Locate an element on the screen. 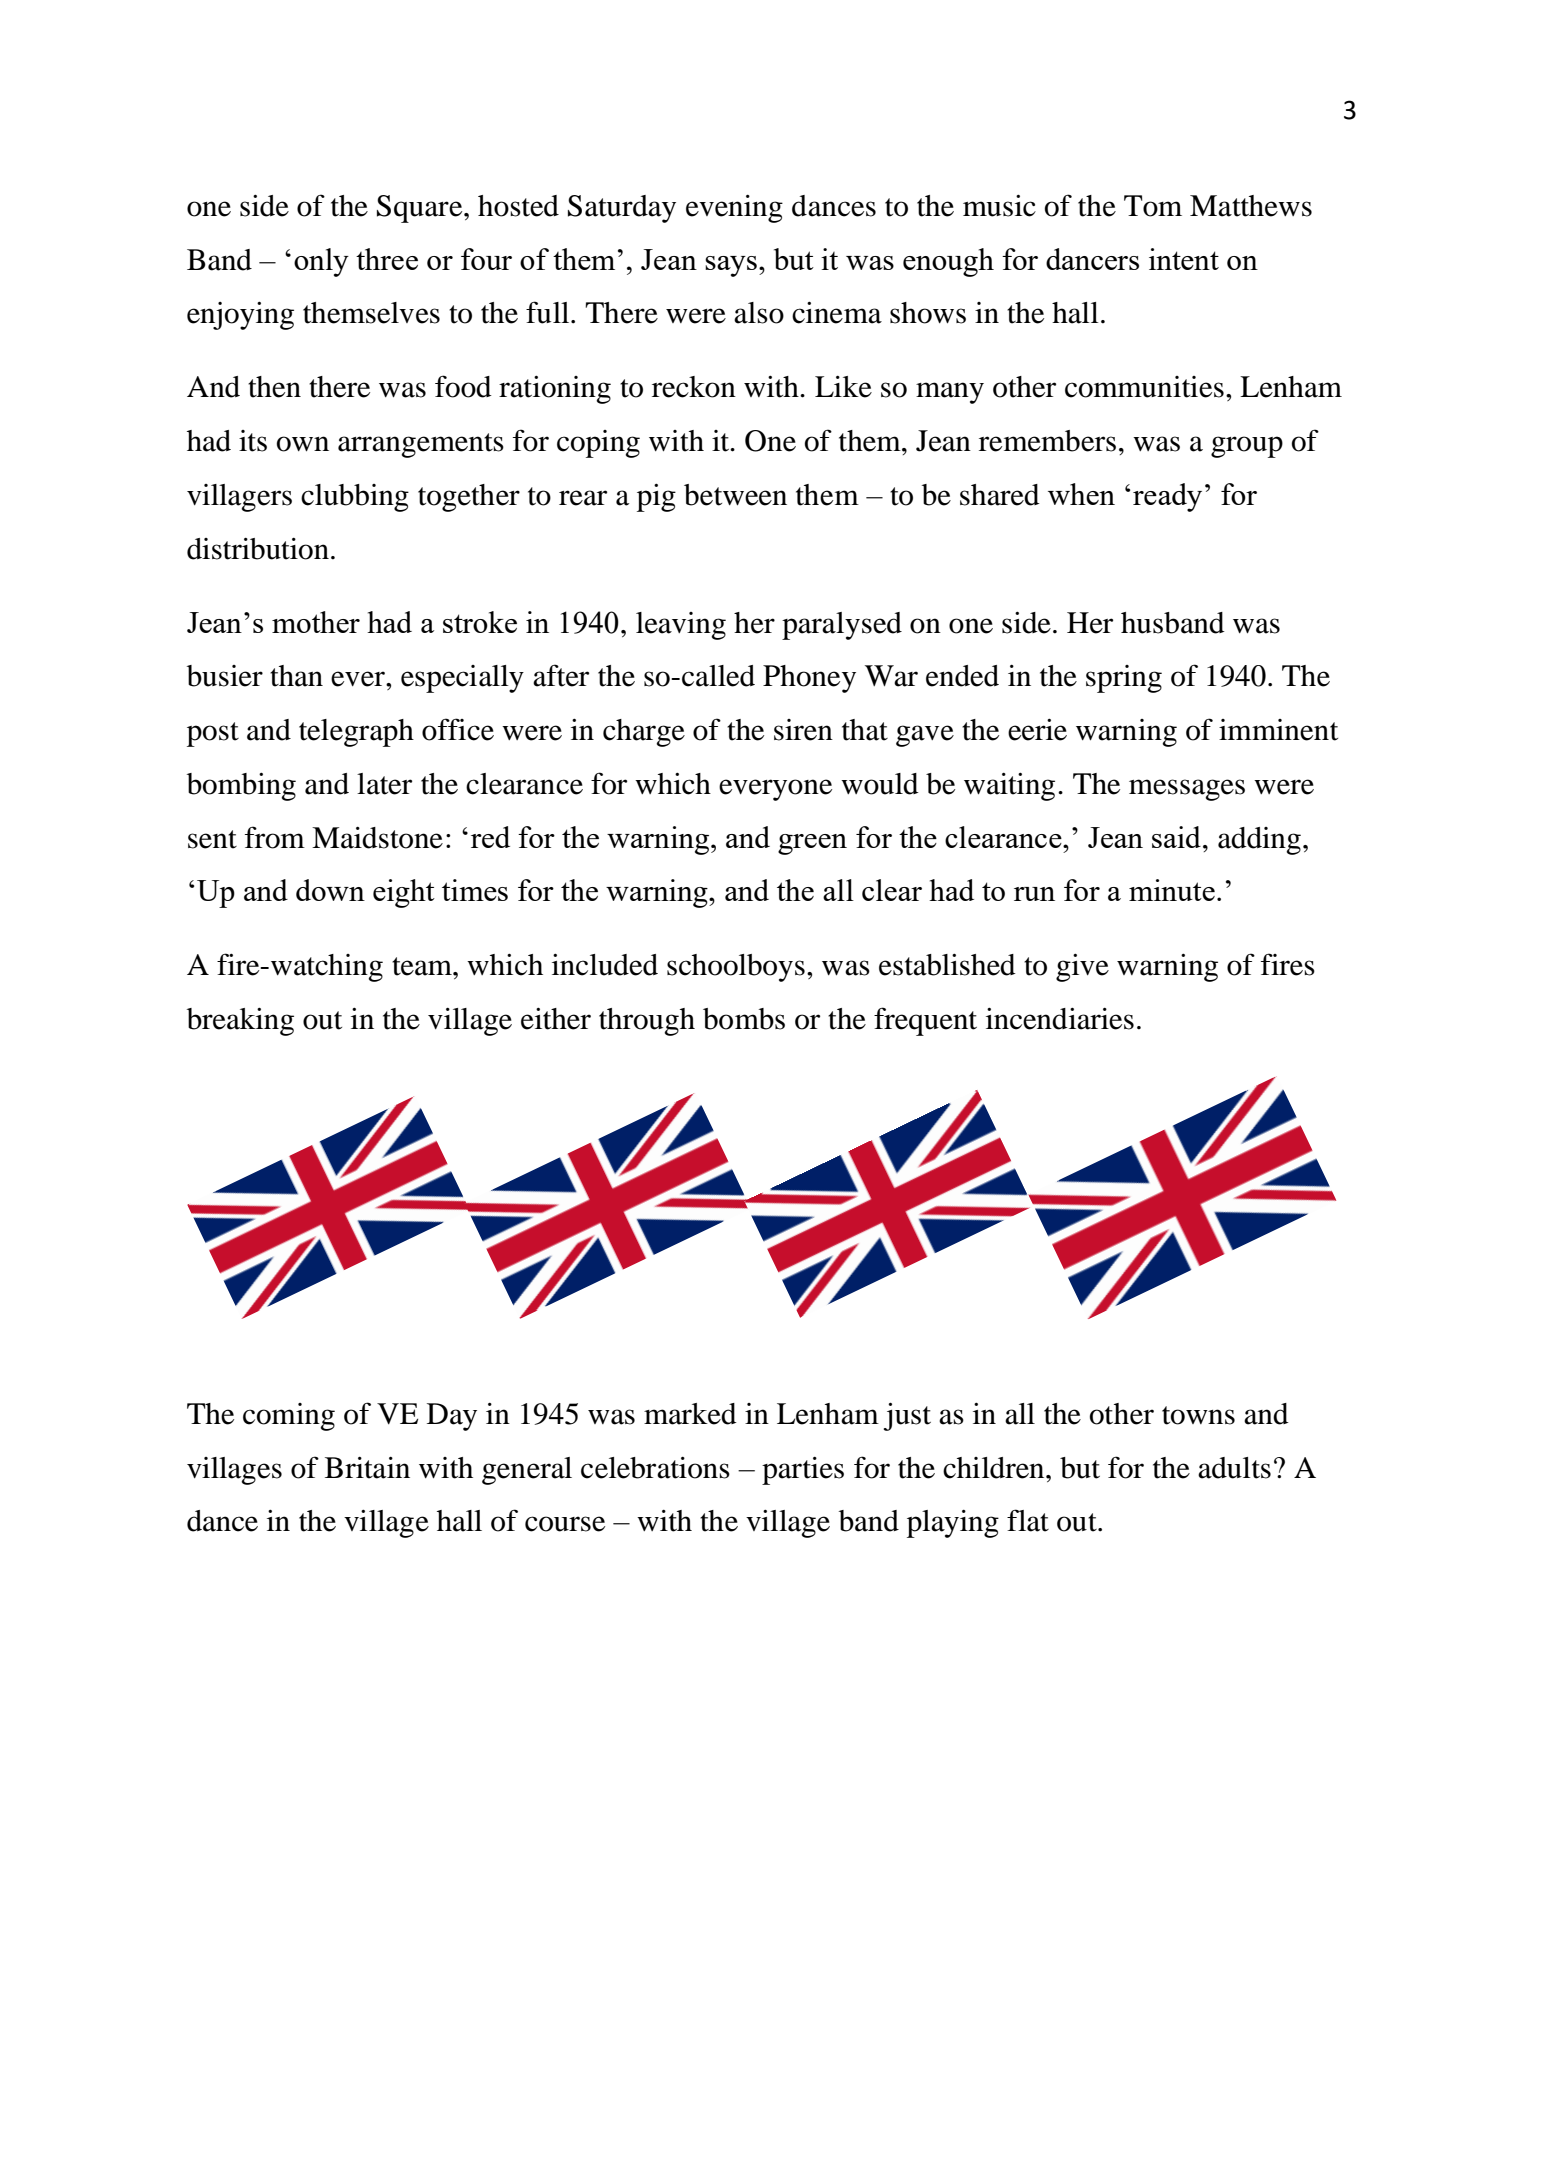  bombs is located at coordinates (744, 1019).
